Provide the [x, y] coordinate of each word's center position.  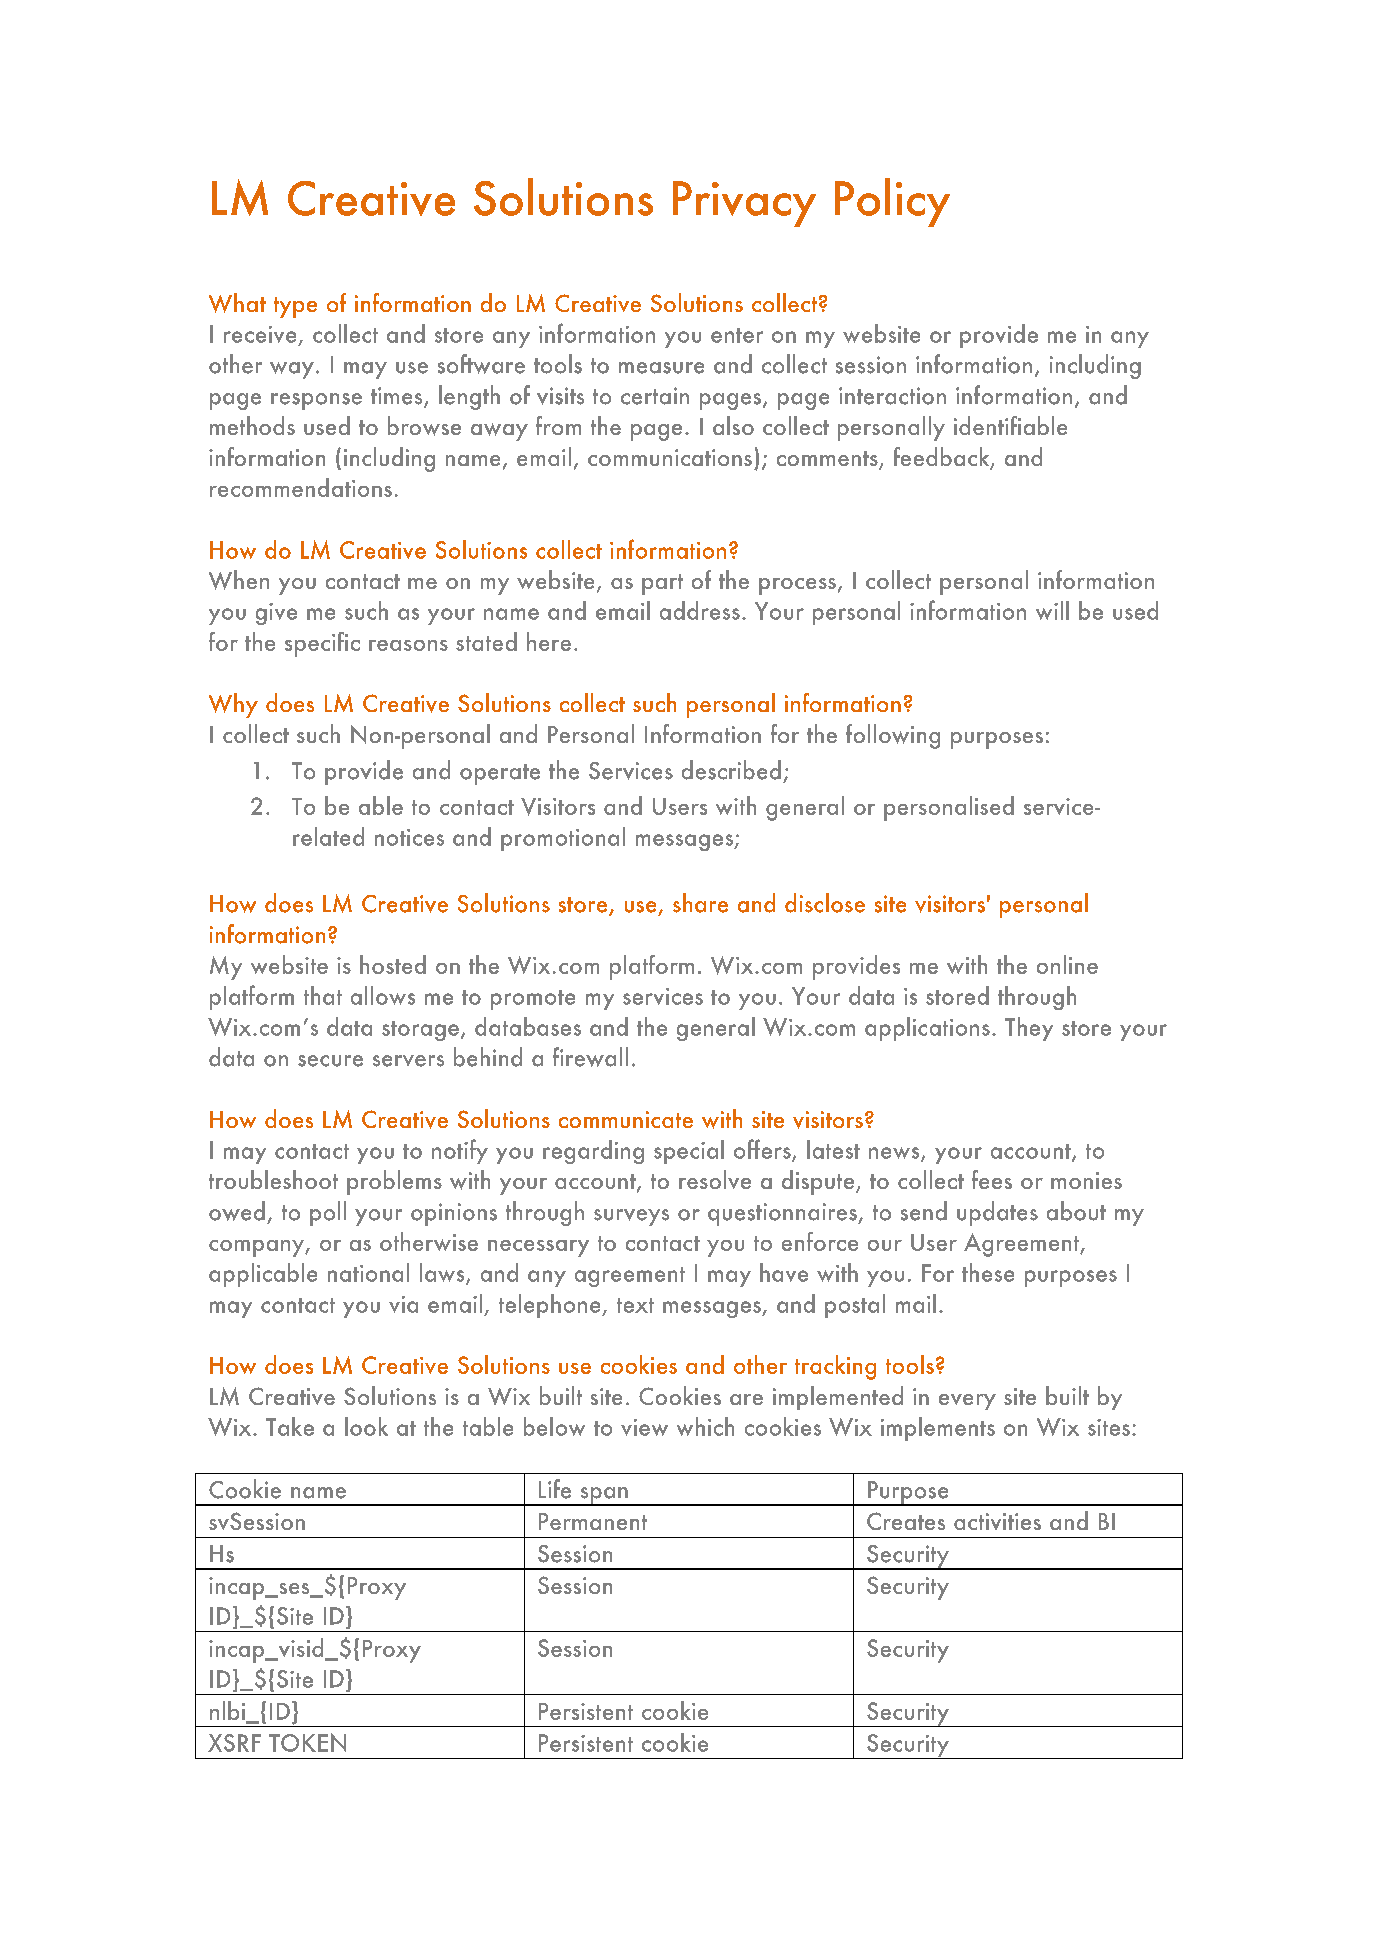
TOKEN [307, 1742]
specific [322, 644]
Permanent [593, 1521]
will [1052, 610]
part [662, 584]
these [988, 1272]
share [700, 903]
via [403, 1304]
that [323, 995]
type [295, 307]
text [635, 1305]
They [1029, 1029]
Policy [892, 202]
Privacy [744, 204]
